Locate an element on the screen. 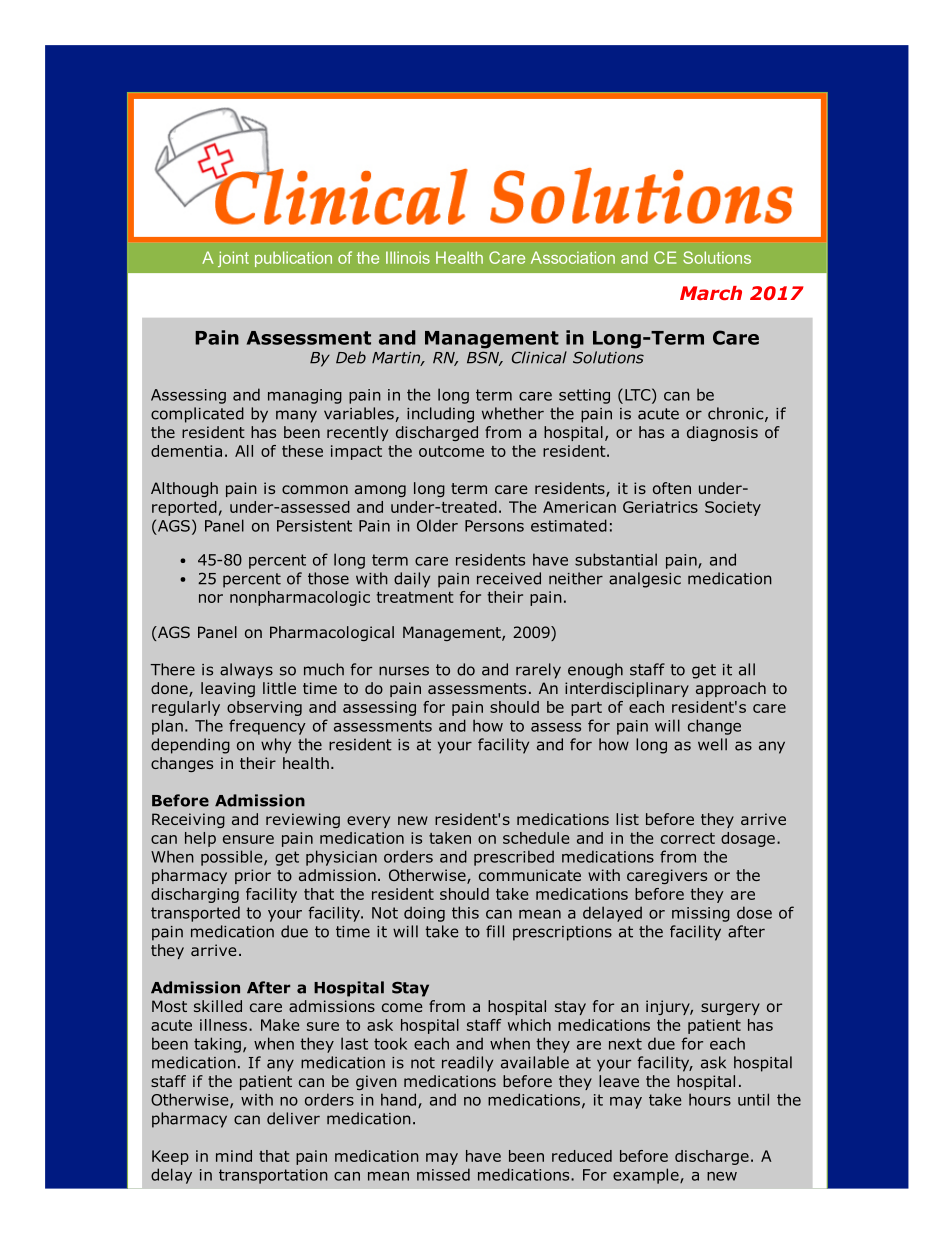 Image resolution: width=952 pixels, height=1233 pixels. example is located at coordinates (647, 1176).
